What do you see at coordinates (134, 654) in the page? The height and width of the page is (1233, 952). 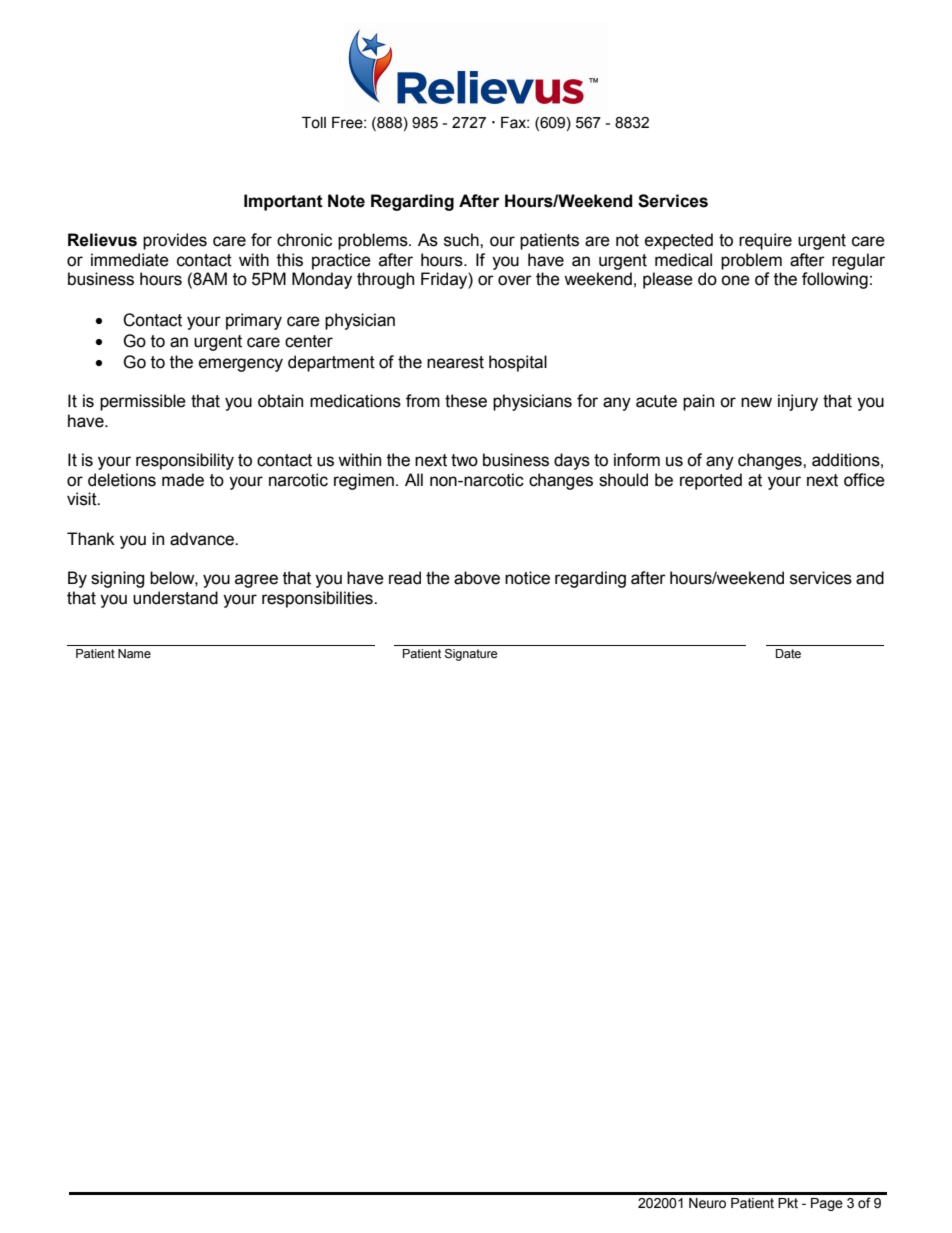 I see `Name` at bounding box center [134, 654].
